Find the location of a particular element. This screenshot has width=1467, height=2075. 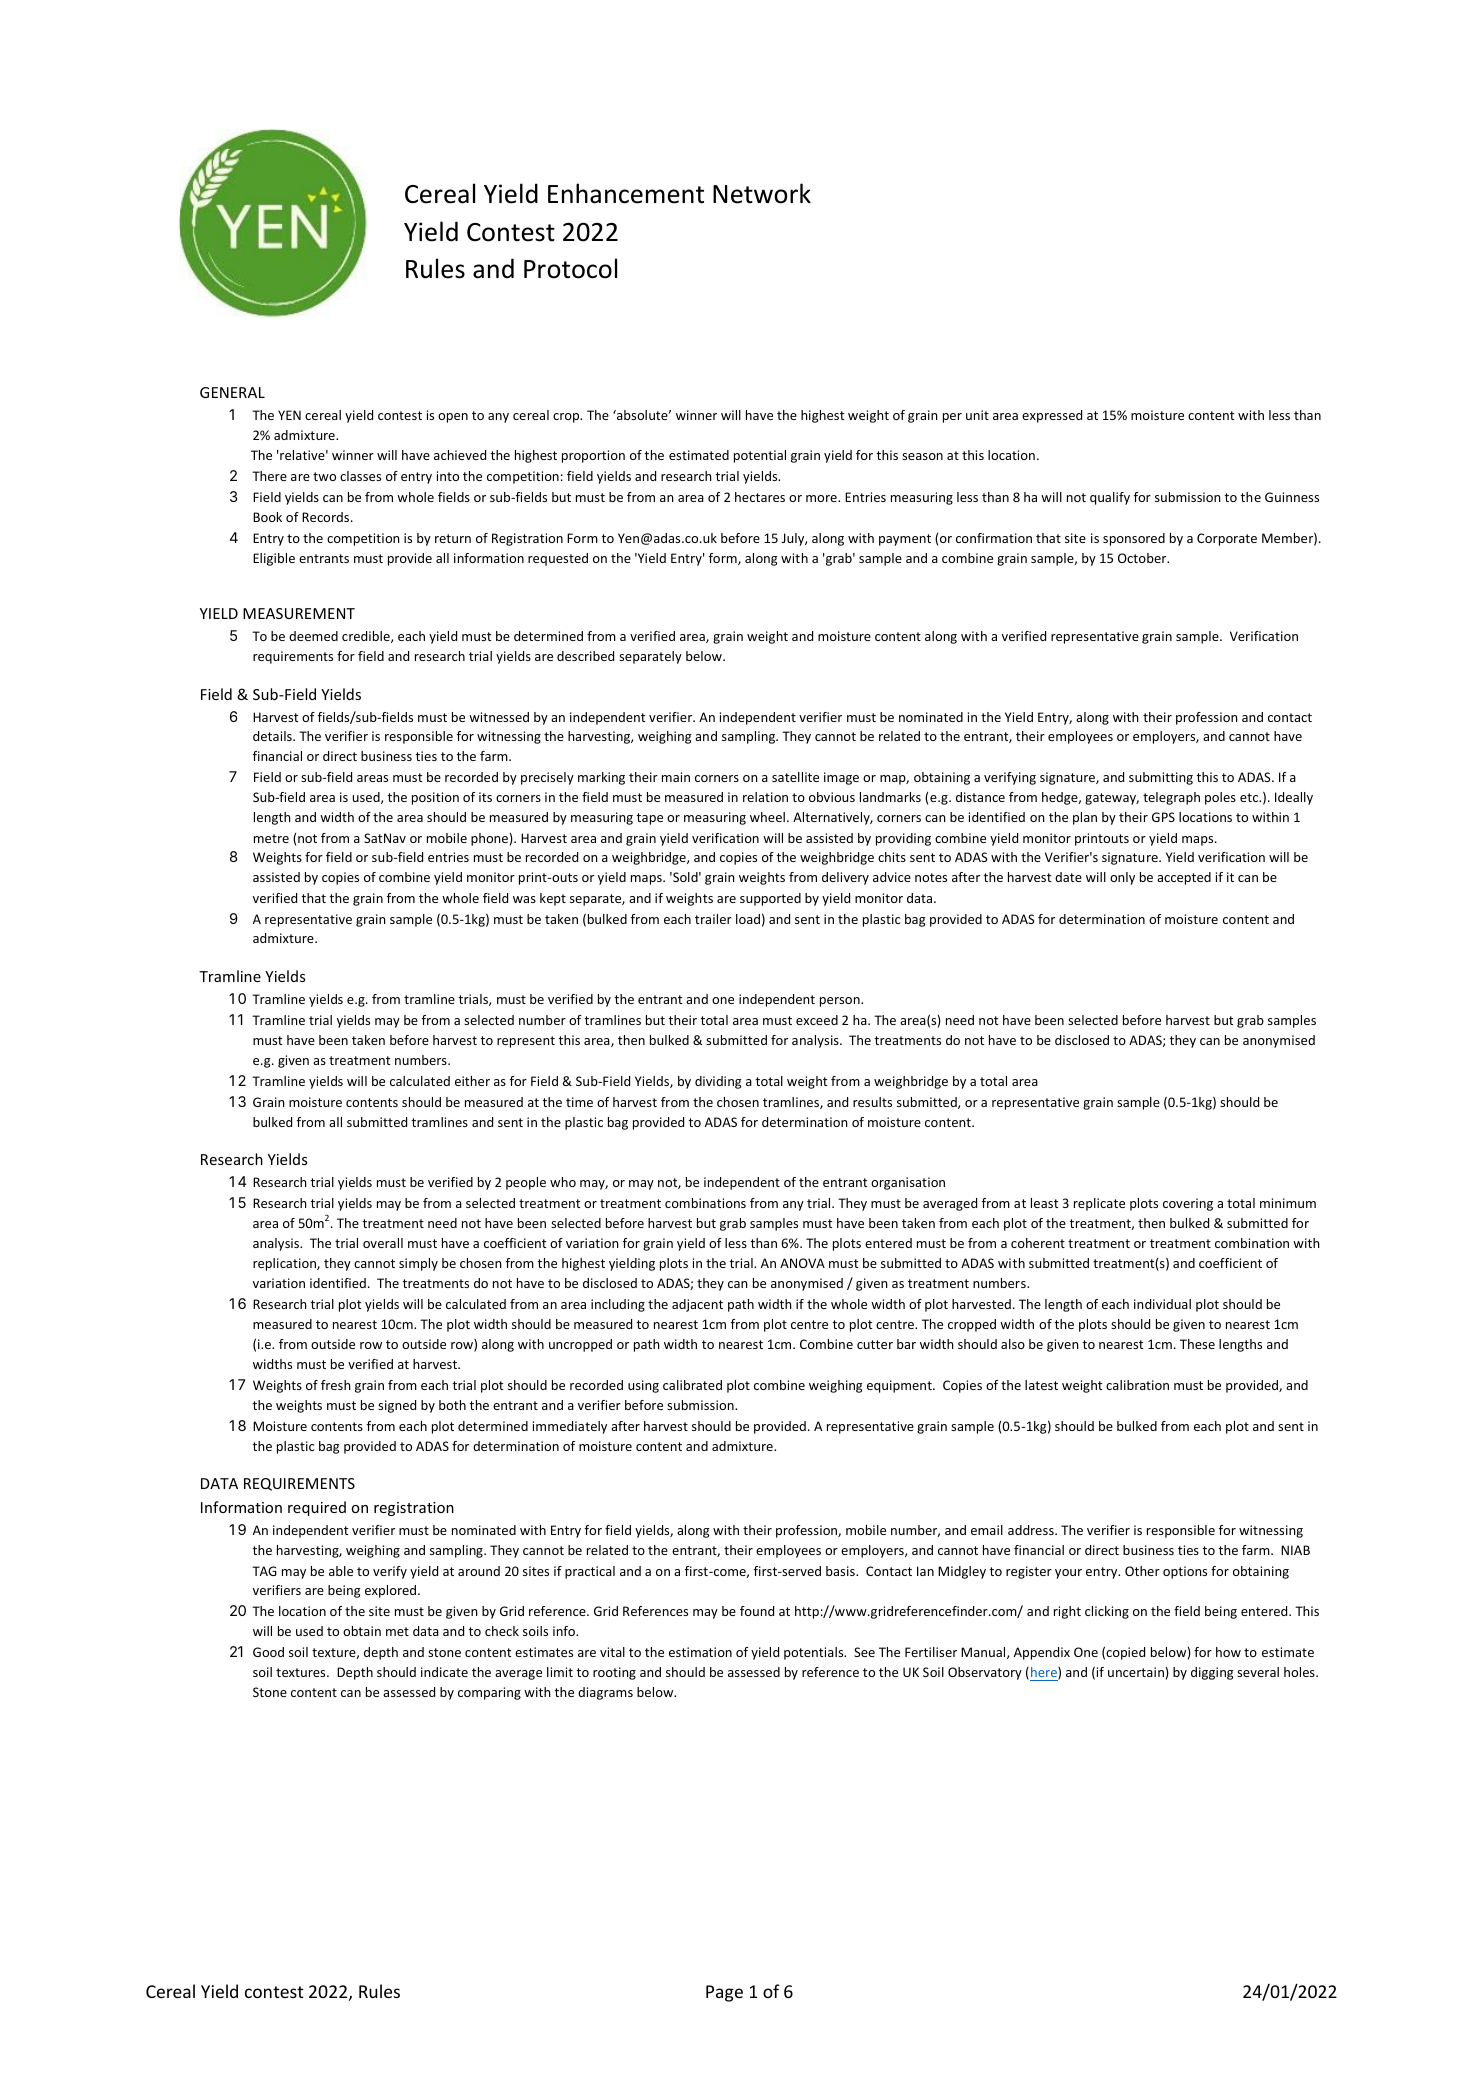

calibrated is located at coordinates (692, 1385).
